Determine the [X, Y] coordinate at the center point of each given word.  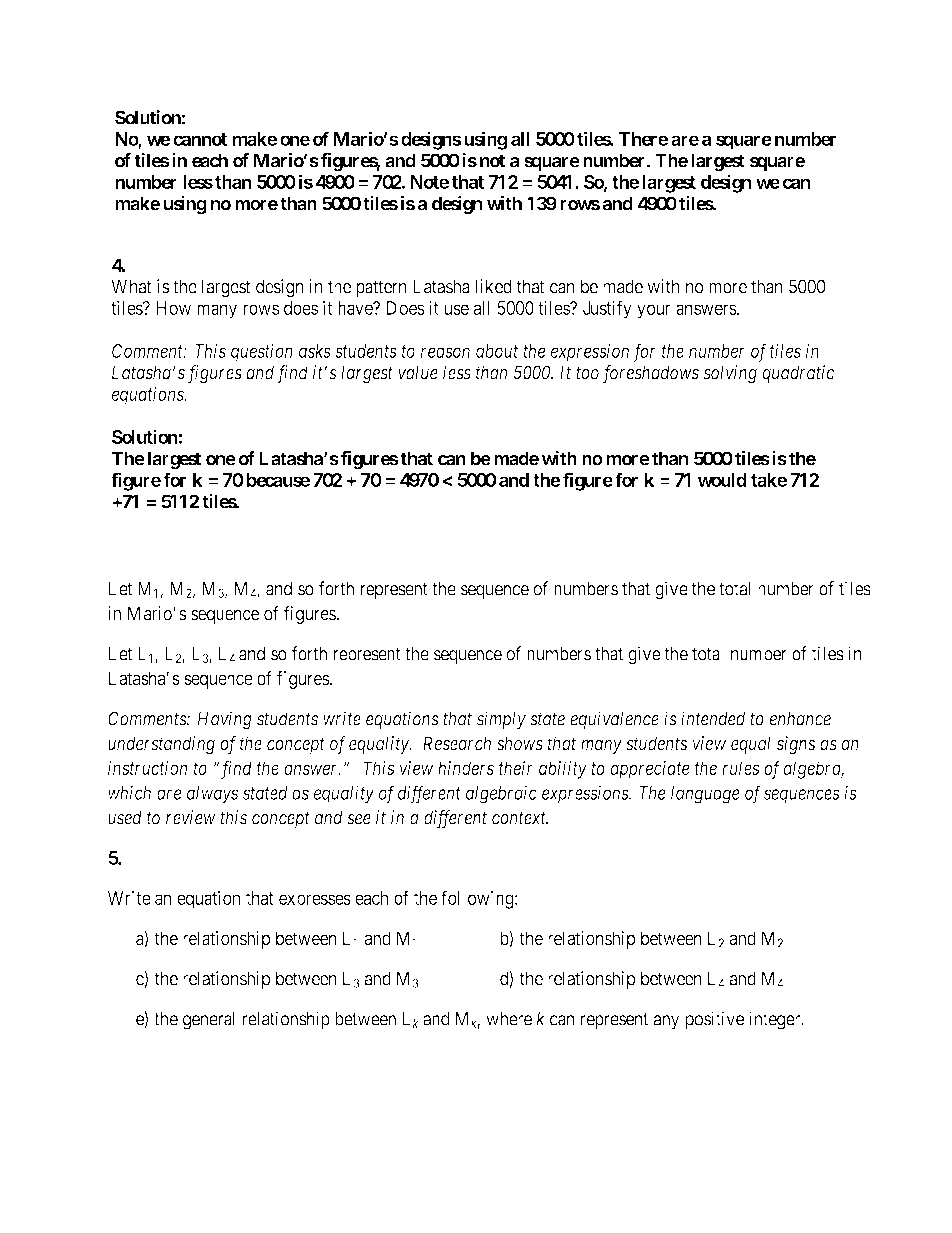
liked [494, 286]
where [509, 1019]
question [262, 352]
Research [457, 743]
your [654, 311]
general [209, 1021]
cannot [200, 139]
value [418, 372]
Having [224, 720]
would [722, 480]
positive [715, 1020]
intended [713, 718]
